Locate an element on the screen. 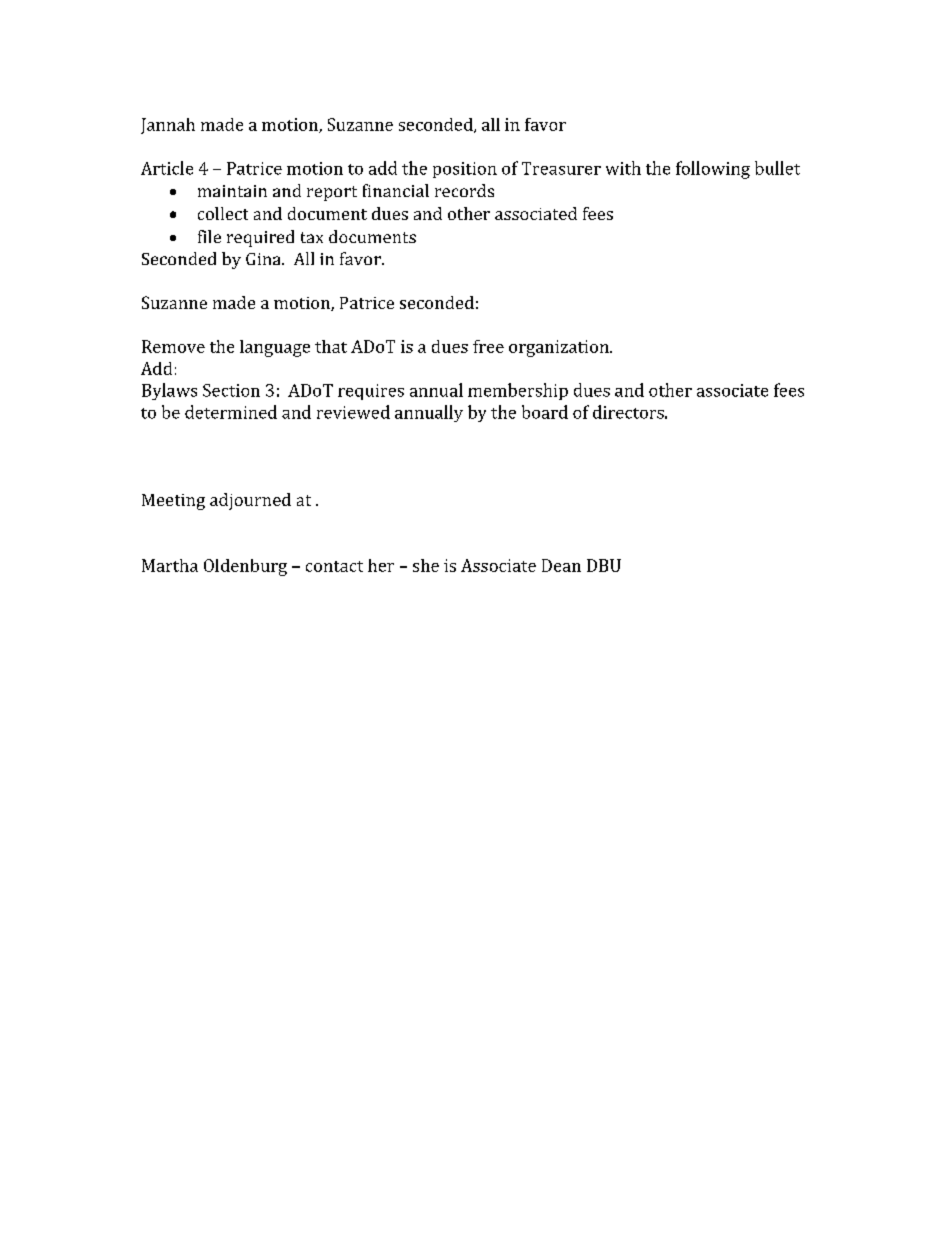  free is located at coordinates (488, 346).
